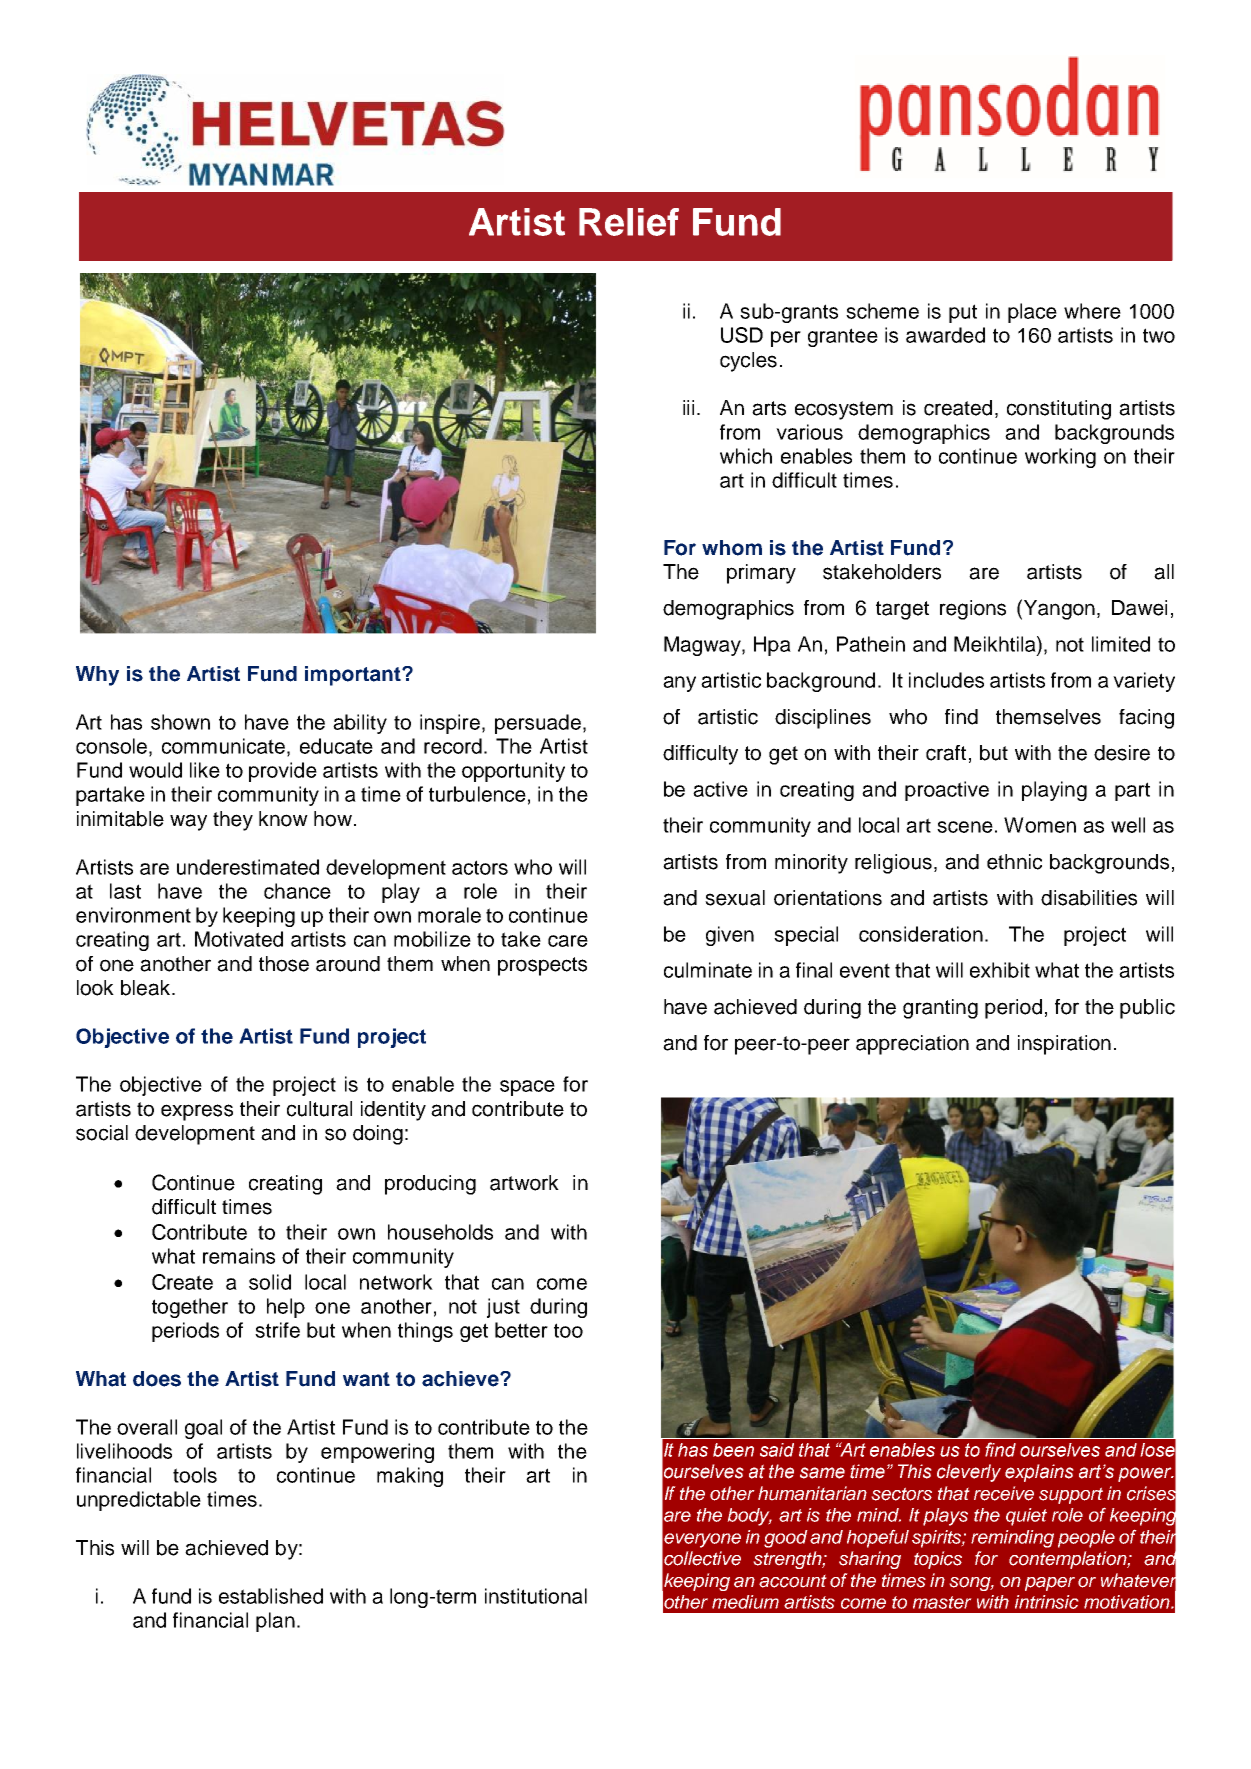  I want to click on exhibit, so click(1000, 970).
